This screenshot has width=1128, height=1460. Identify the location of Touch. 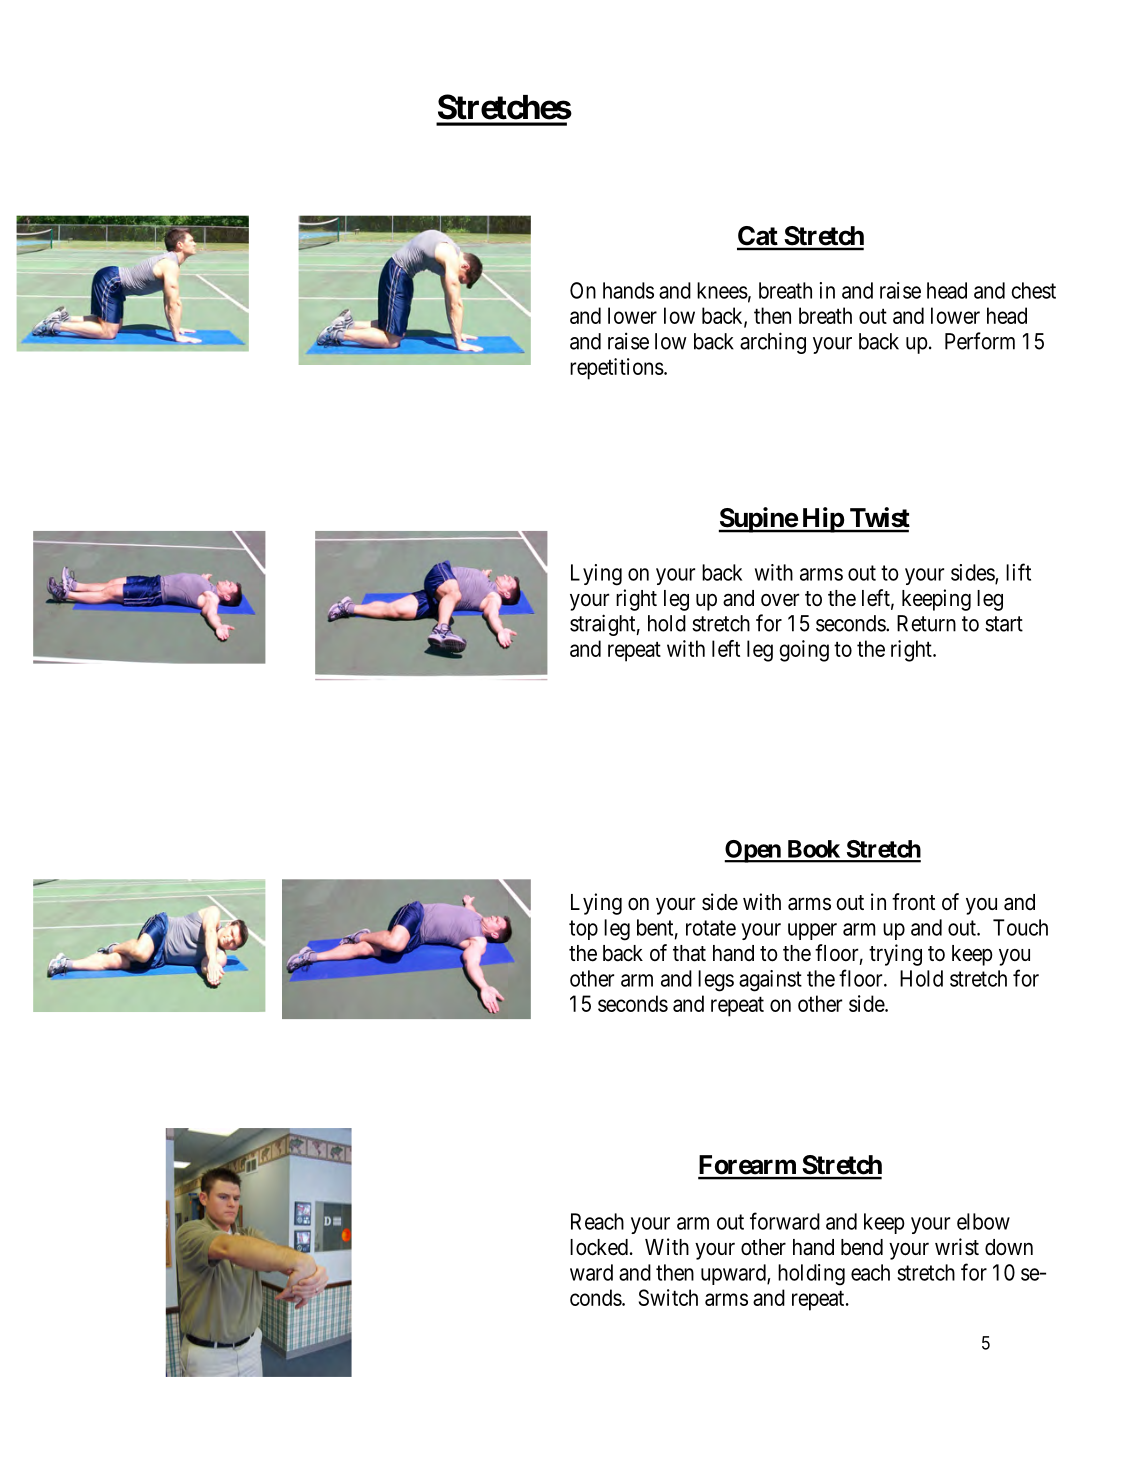
(1020, 927).
